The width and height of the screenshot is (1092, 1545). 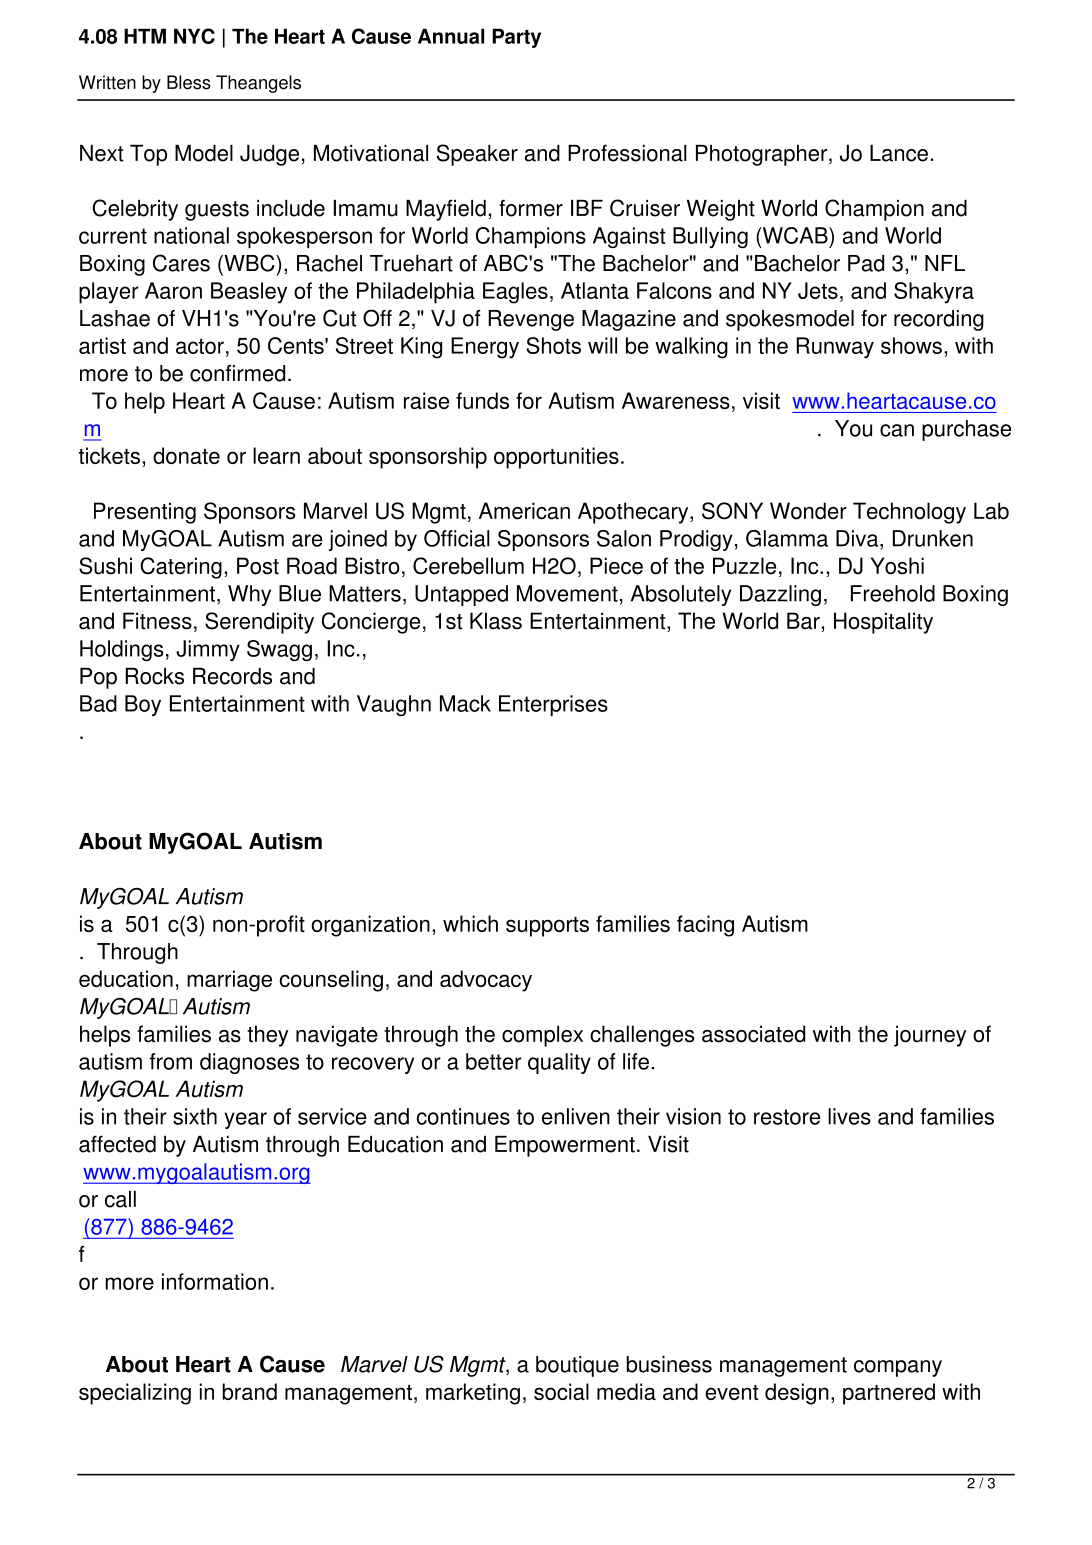 What do you see at coordinates (577, 1366) in the screenshot?
I see `boutique` at bounding box center [577, 1366].
